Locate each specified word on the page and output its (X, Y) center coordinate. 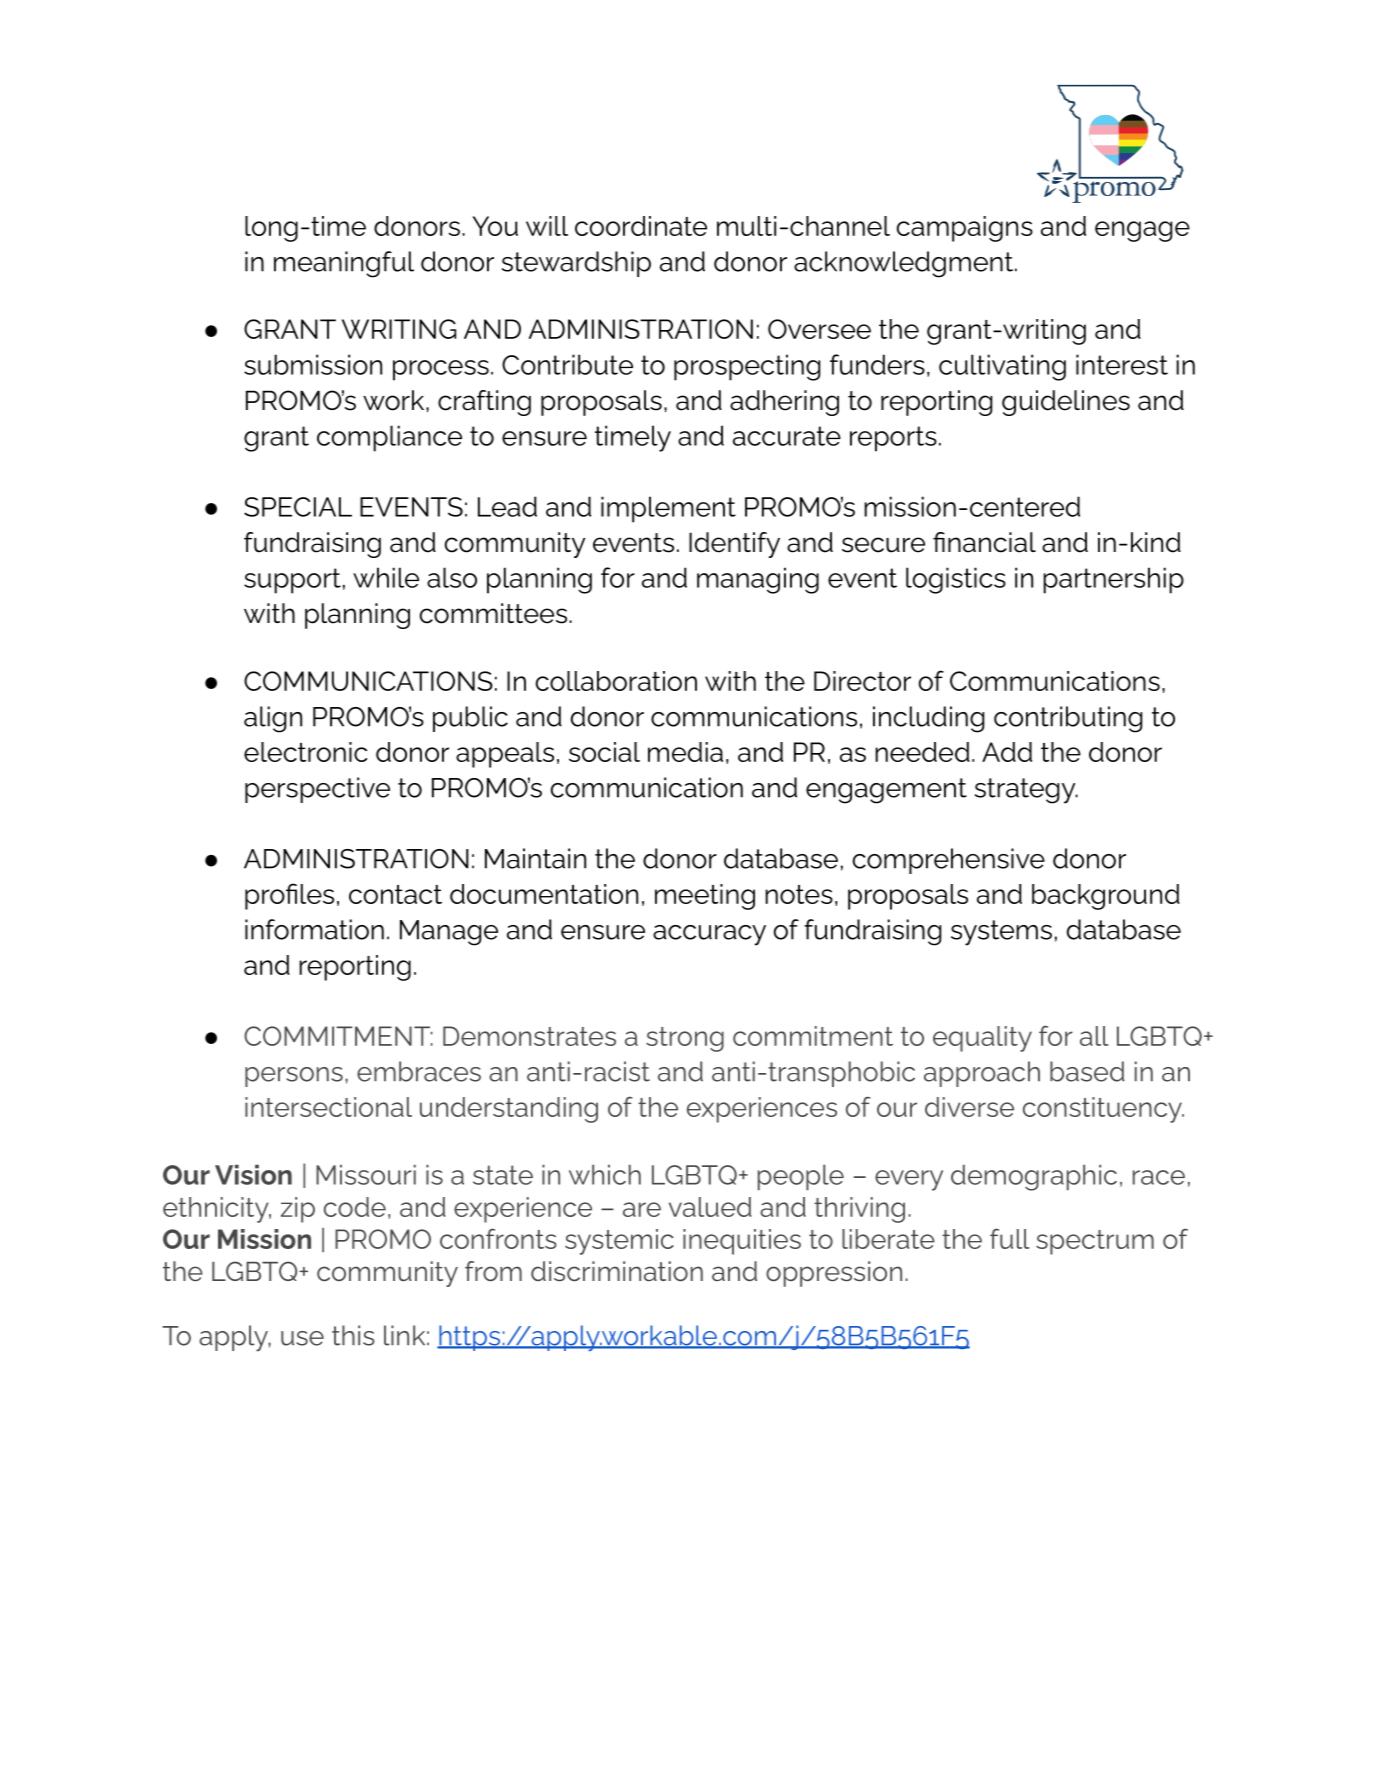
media (685, 752)
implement (668, 509)
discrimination (617, 1271)
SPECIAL (298, 507)
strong (685, 1039)
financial (984, 542)
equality (982, 1039)
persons (294, 1077)
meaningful (344, 264)
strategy (1026, 791)
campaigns (965, 229)
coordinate (641, 226)
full (1009, 1238)
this (353, 1335)
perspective (317, 790)
